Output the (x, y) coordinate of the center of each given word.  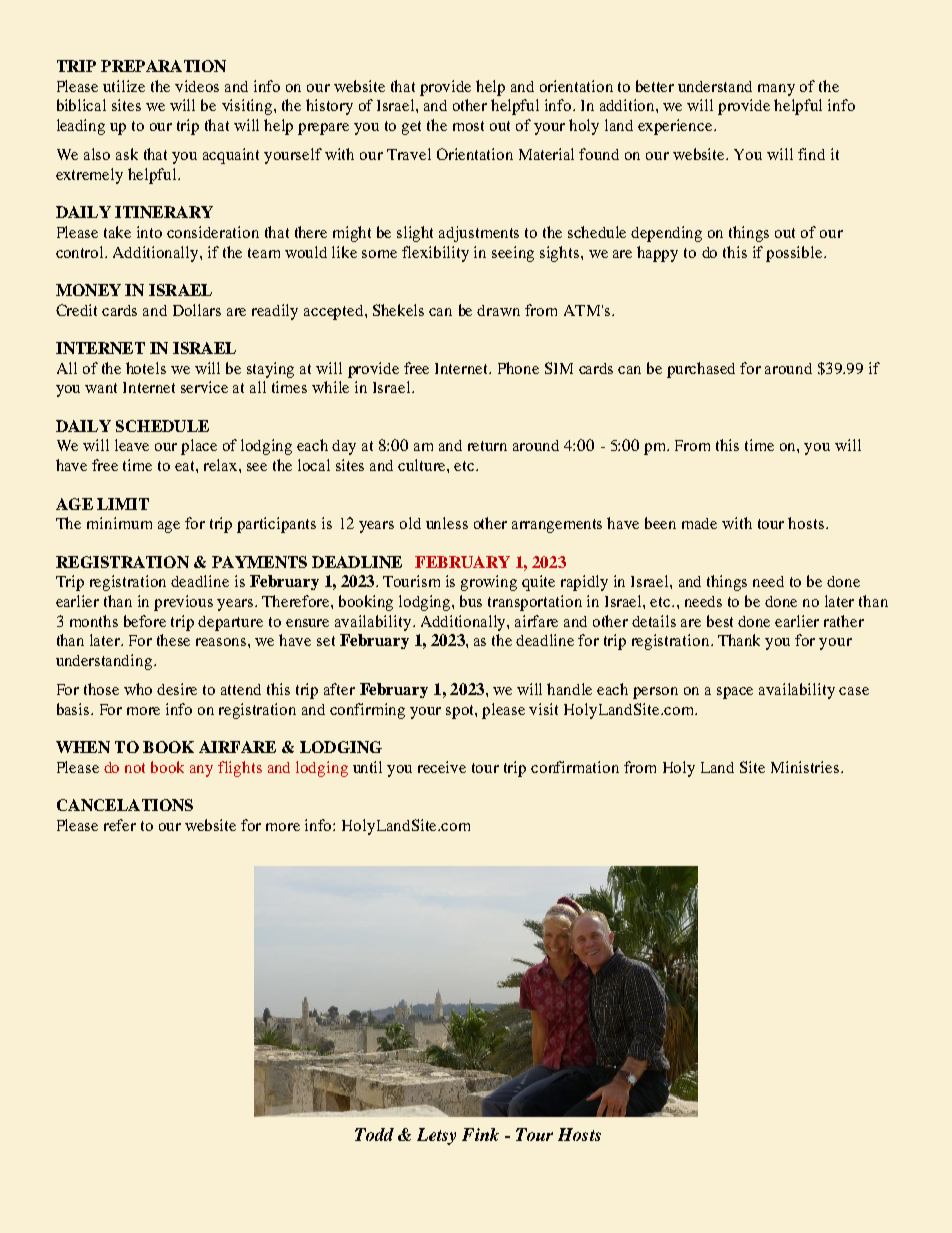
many (776, 90)
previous (183, 603)
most (468, 126)
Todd (374, 1134)
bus (471, 601)
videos (197, 86)
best (720, 621)
